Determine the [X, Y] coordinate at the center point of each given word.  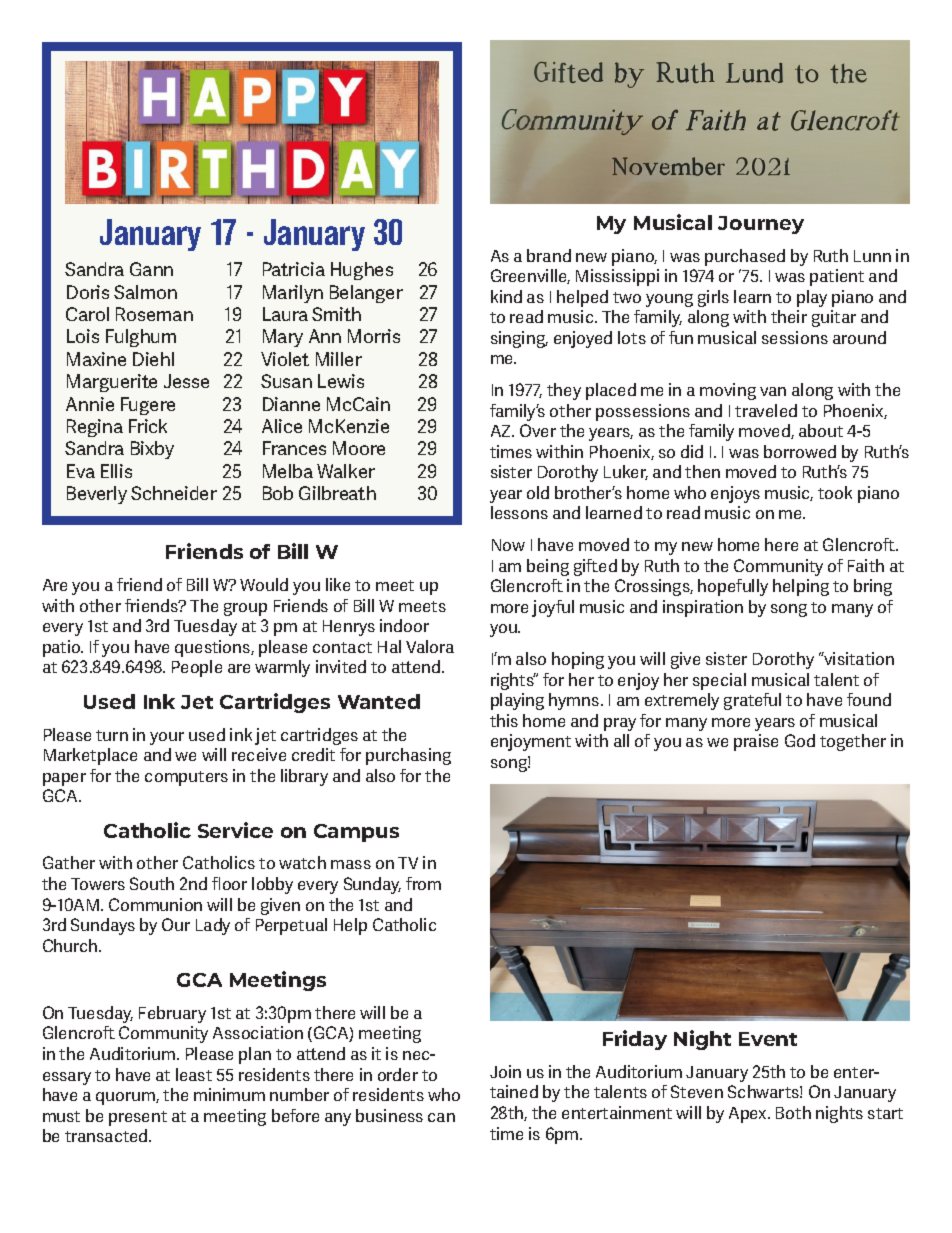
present [138, 1118]
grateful [752, 701]
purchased [745, 257]
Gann [151, 269]
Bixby [152, 450]
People [197, 668]
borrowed [800, 451]
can [441, 1117]
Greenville [530, 276]
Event [768, 1039]
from [423, 883]
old [538, 492]
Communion [155, 904]
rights [513, 681]
